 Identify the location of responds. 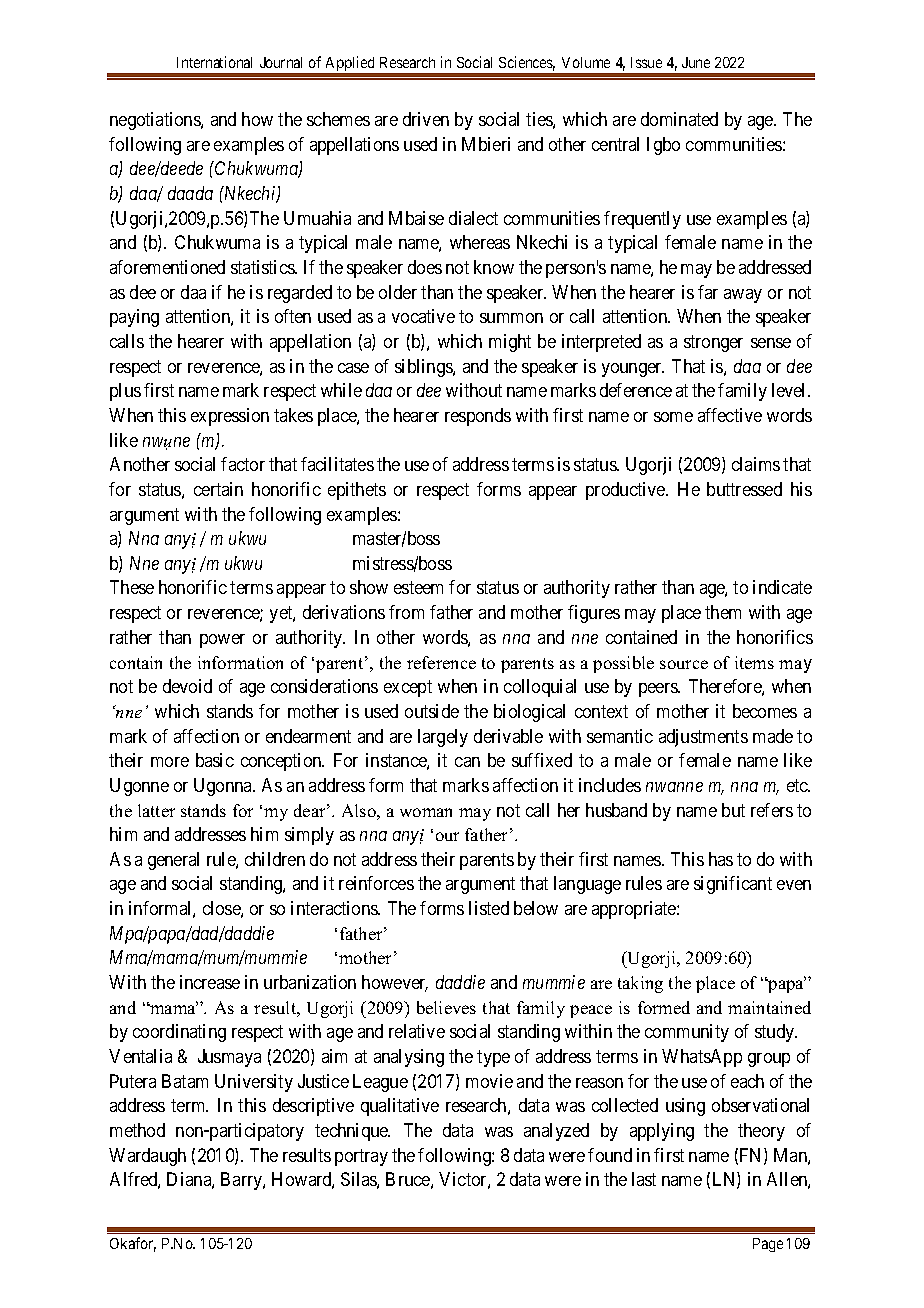
(478, 417).
